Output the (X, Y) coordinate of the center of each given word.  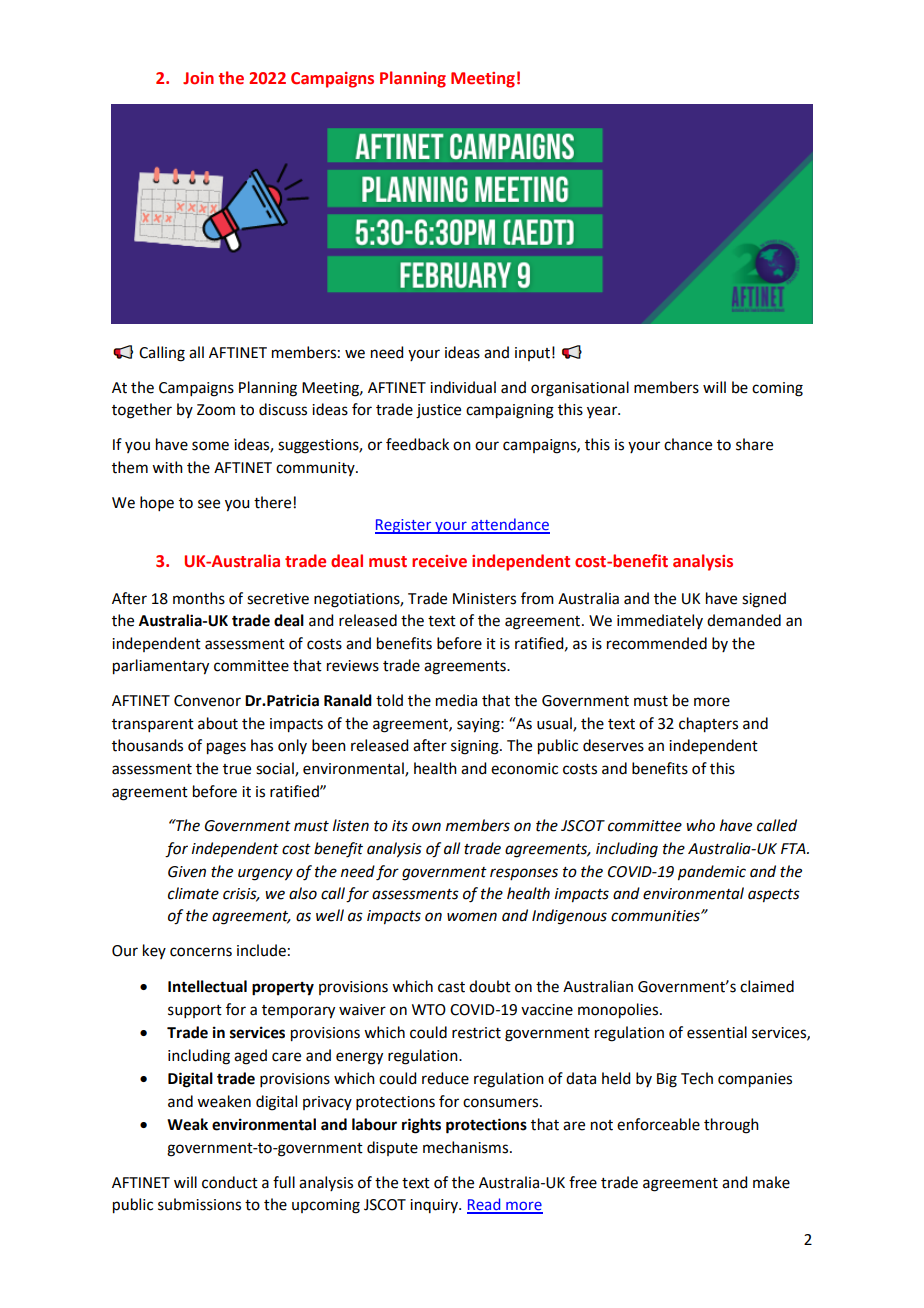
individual (463, 387)
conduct (230, 1182)
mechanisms (467, 1147)
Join (198, 78)
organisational (580, 389)
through (731, 1126)
